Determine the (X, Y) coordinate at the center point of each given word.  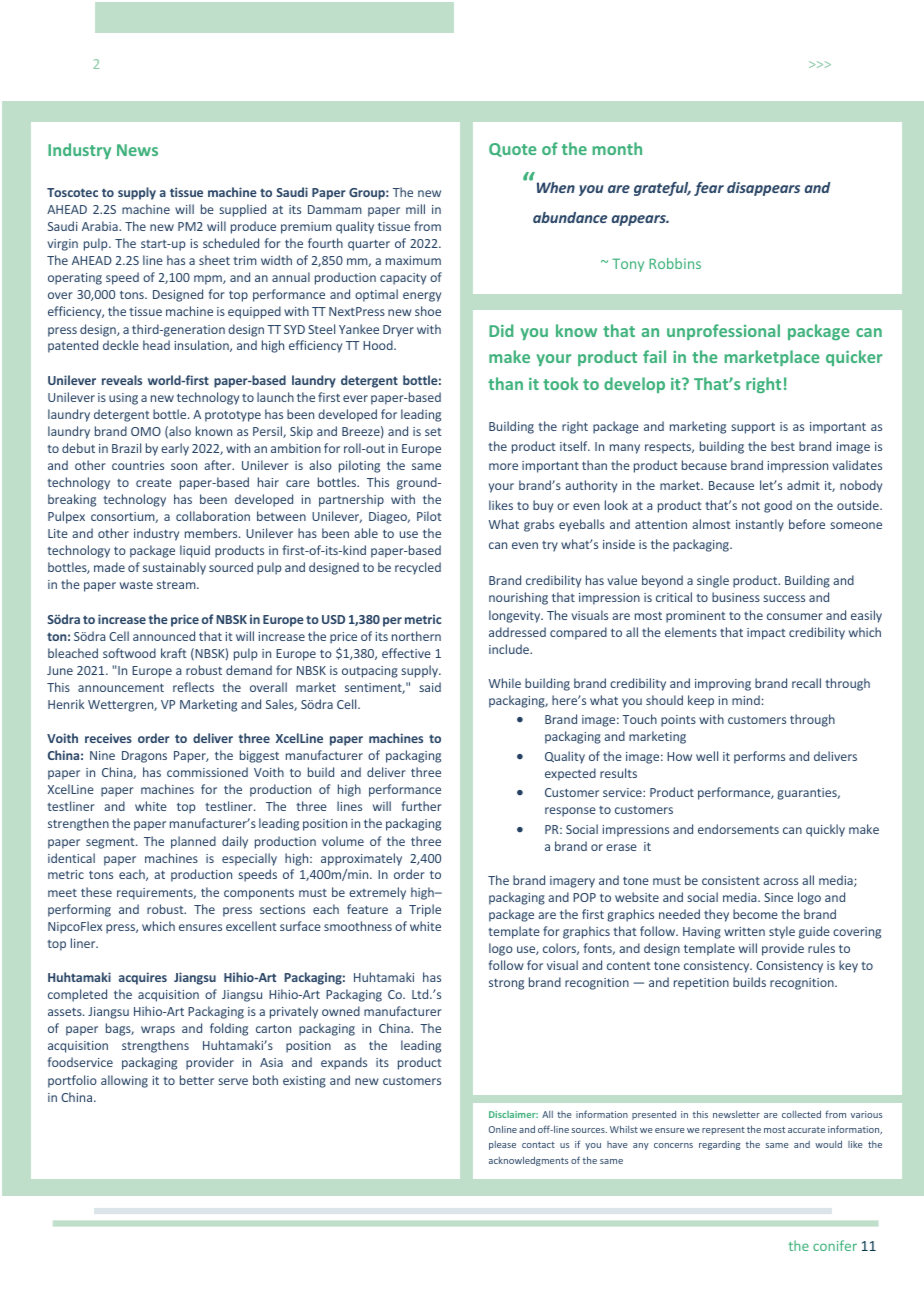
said (430, 687)
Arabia (101, 226)
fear (709, 189)
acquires (143, 978)
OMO (146, 431)
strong (506, 984)
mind (746, 700)
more (503, 466)
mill (415, 209)
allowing (124, 1081)
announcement (121, 688)
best (783, 446)
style (782, 932)
